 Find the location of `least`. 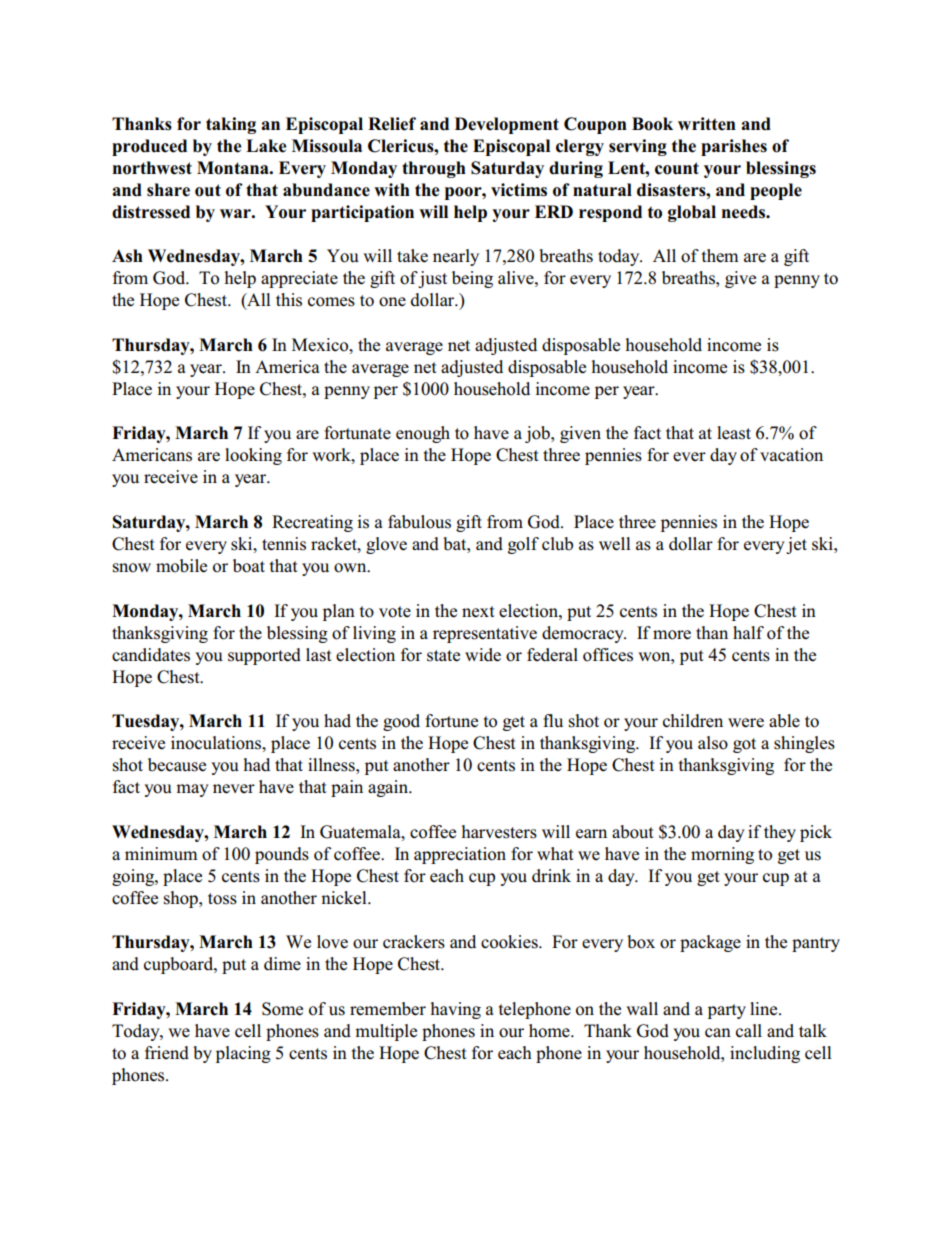

least is located at coordinates (734, 433).
